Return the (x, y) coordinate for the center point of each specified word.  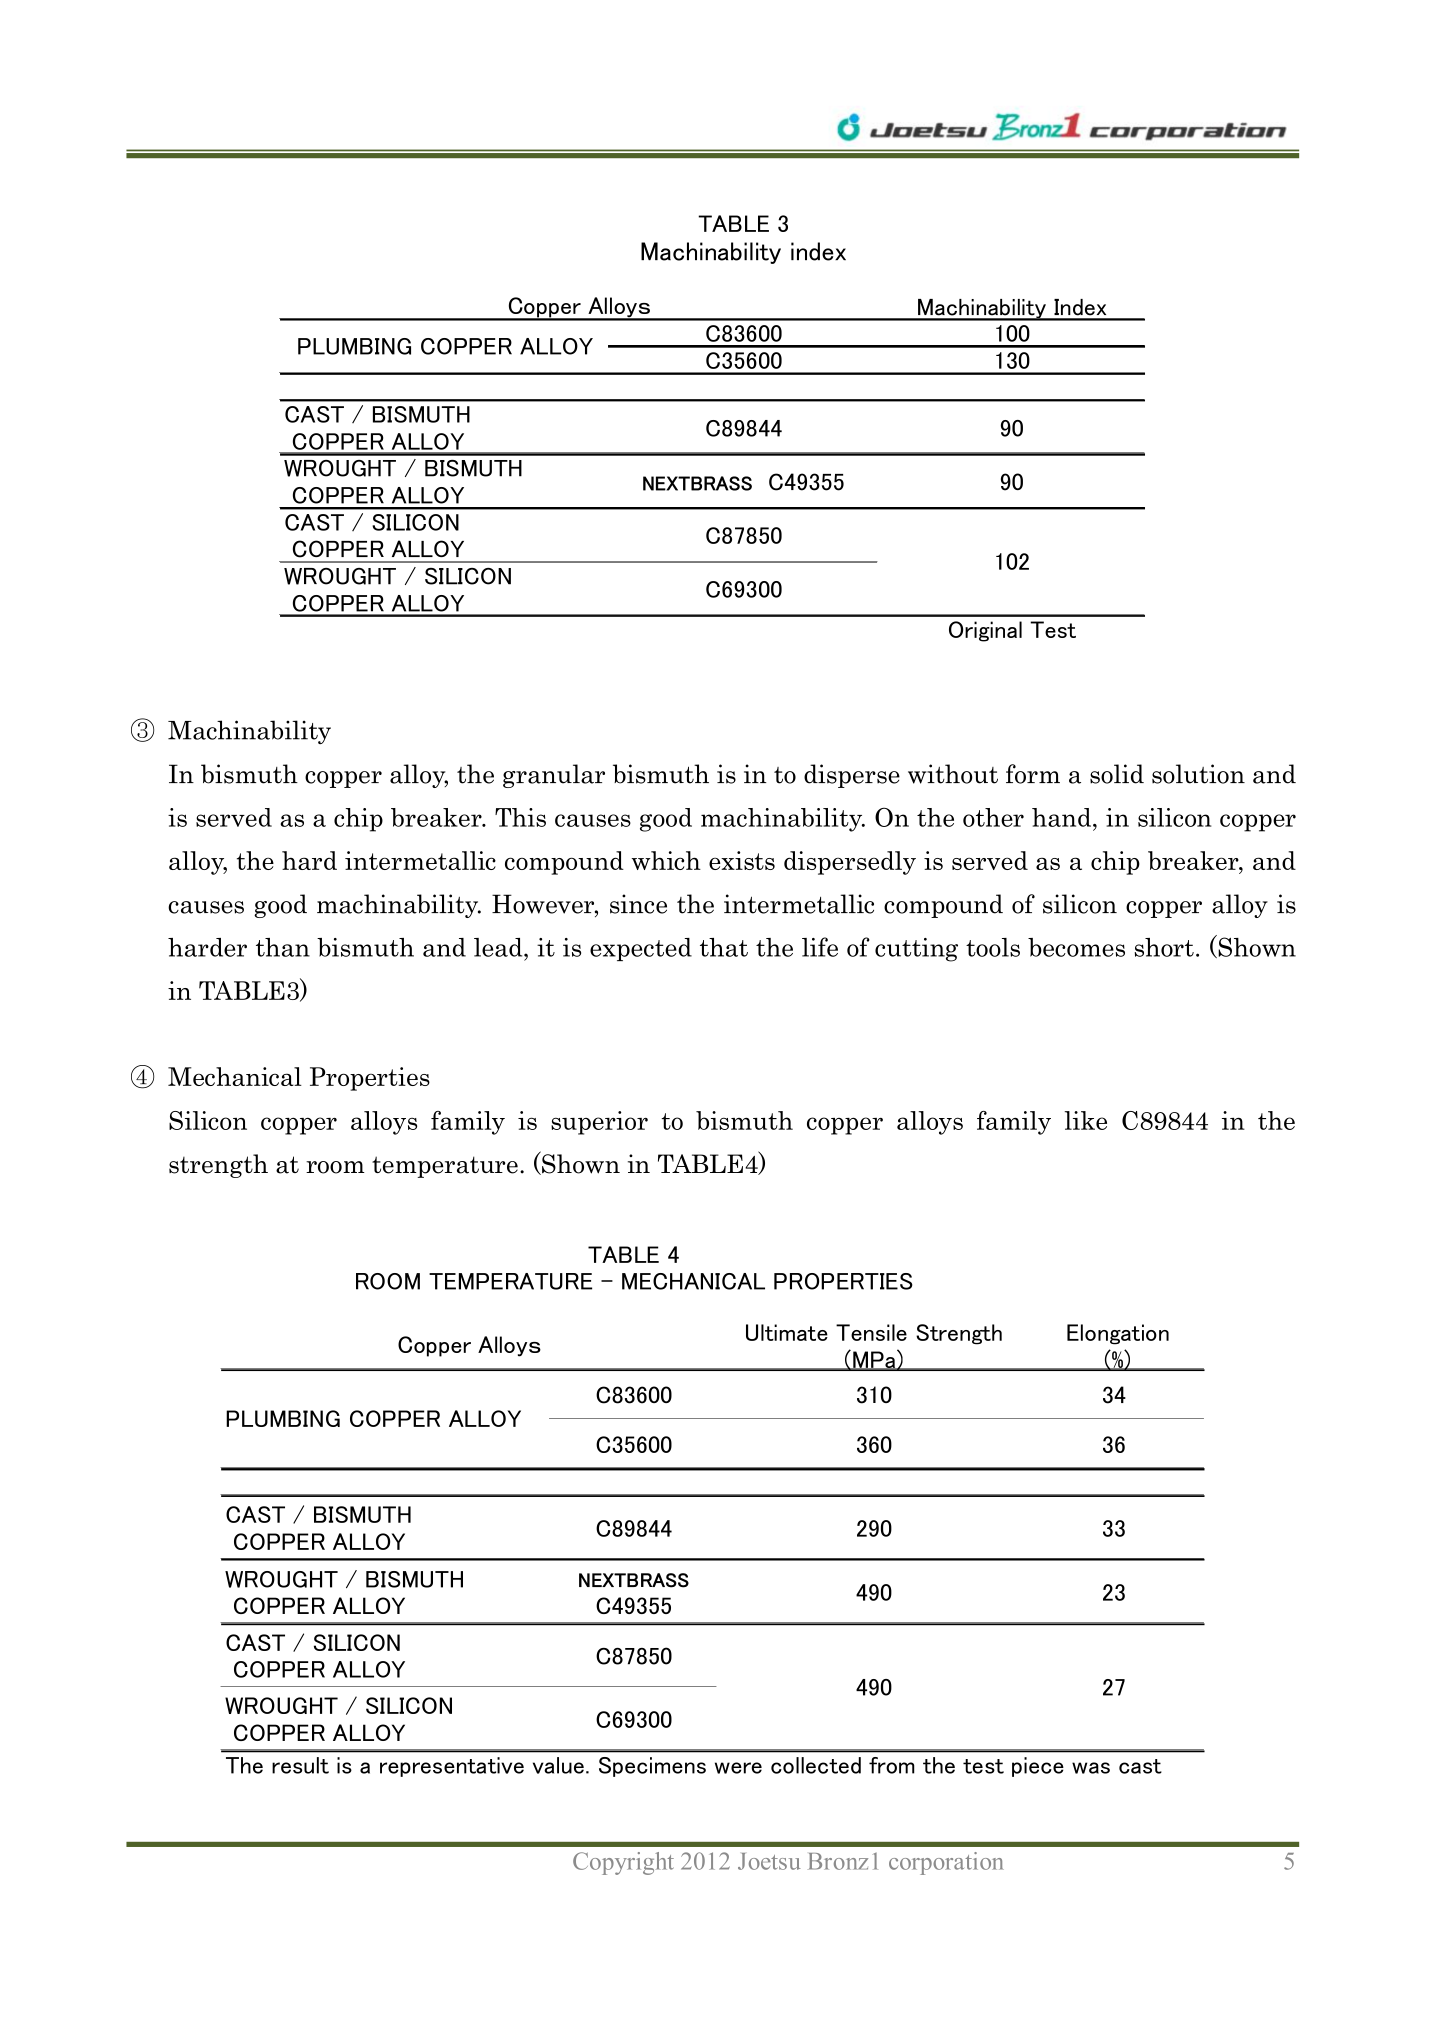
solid (1117, 774)
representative (452, 1767)
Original (985, 631)
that (724, 947)
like (1086, 1120)
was (1091, 1768)
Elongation (1118, 1334)
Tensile (871, 1332)
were (738, 1768)
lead (499, 947)
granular (554, 776)
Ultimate (787, 1332)
